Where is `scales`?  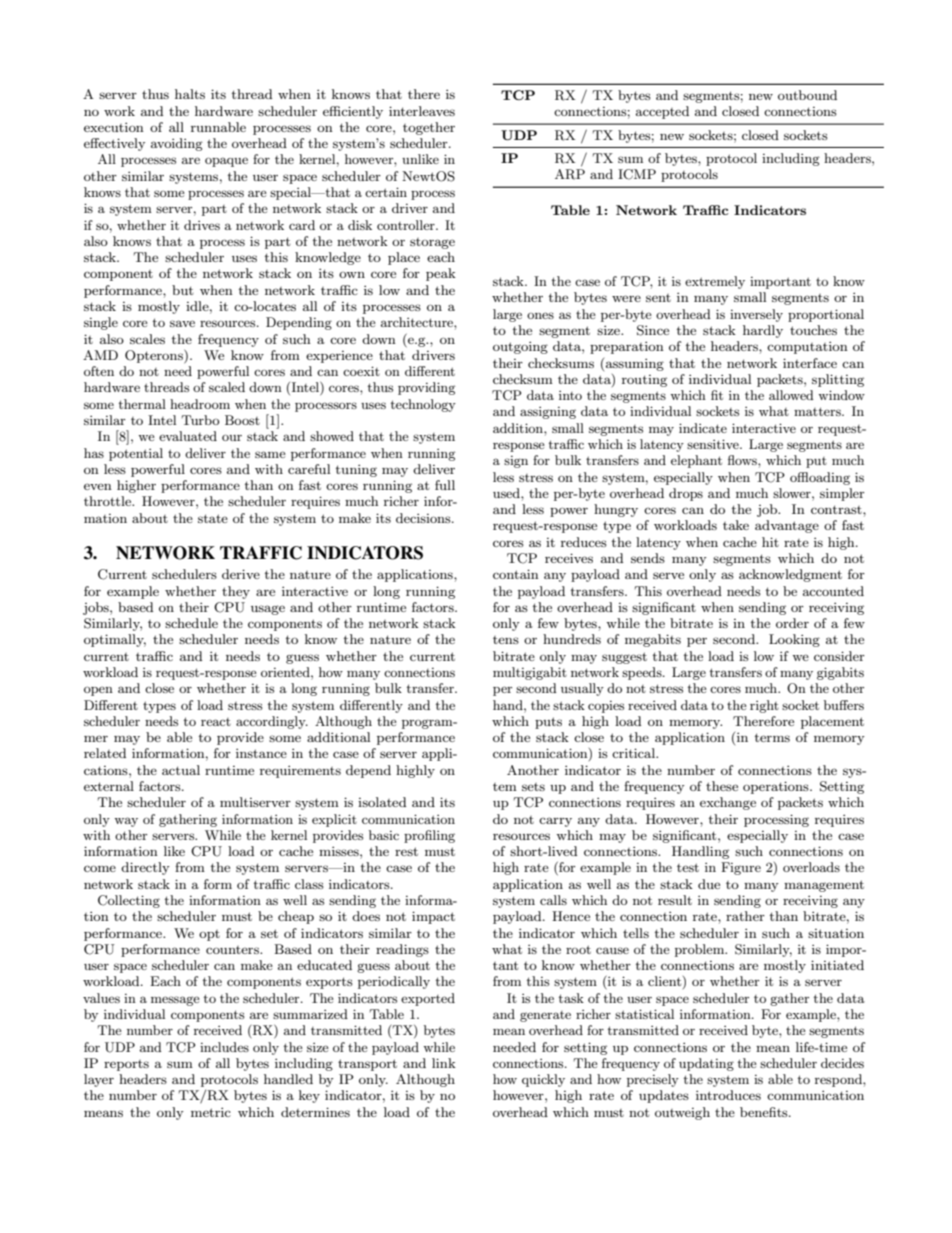 scales is located at coordinates (147, 339).
